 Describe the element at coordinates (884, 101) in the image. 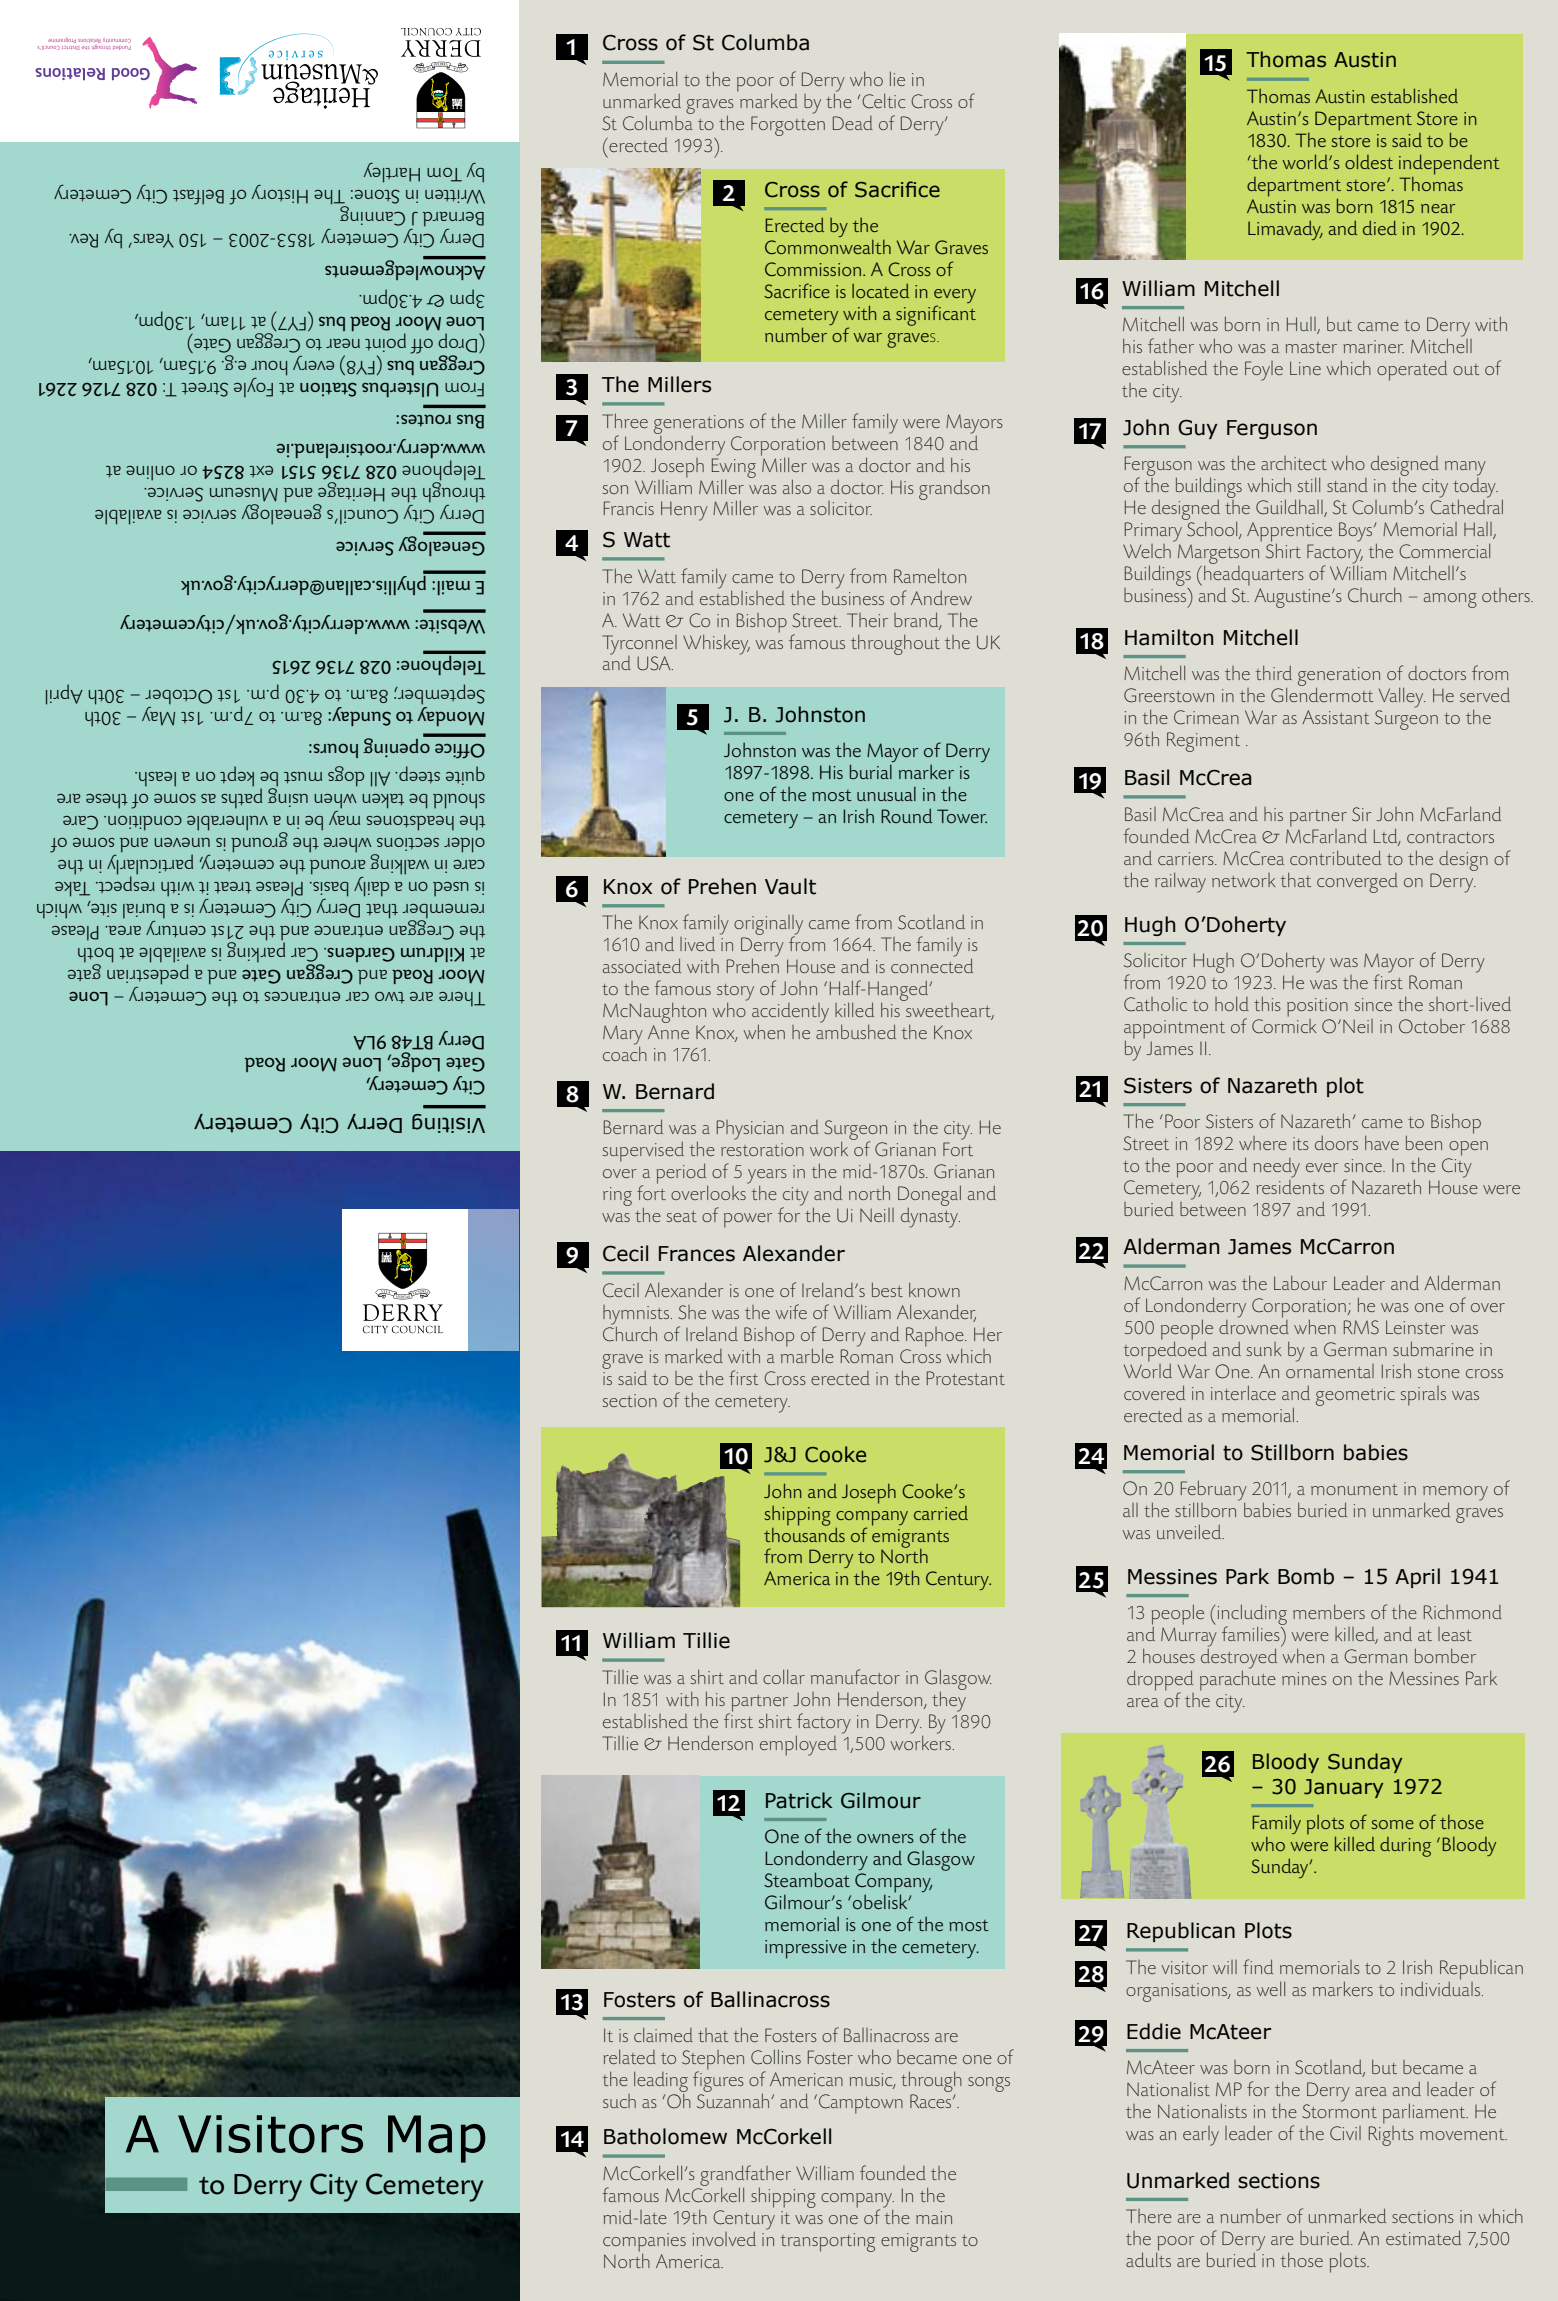

I see `Celtic` at that location.
